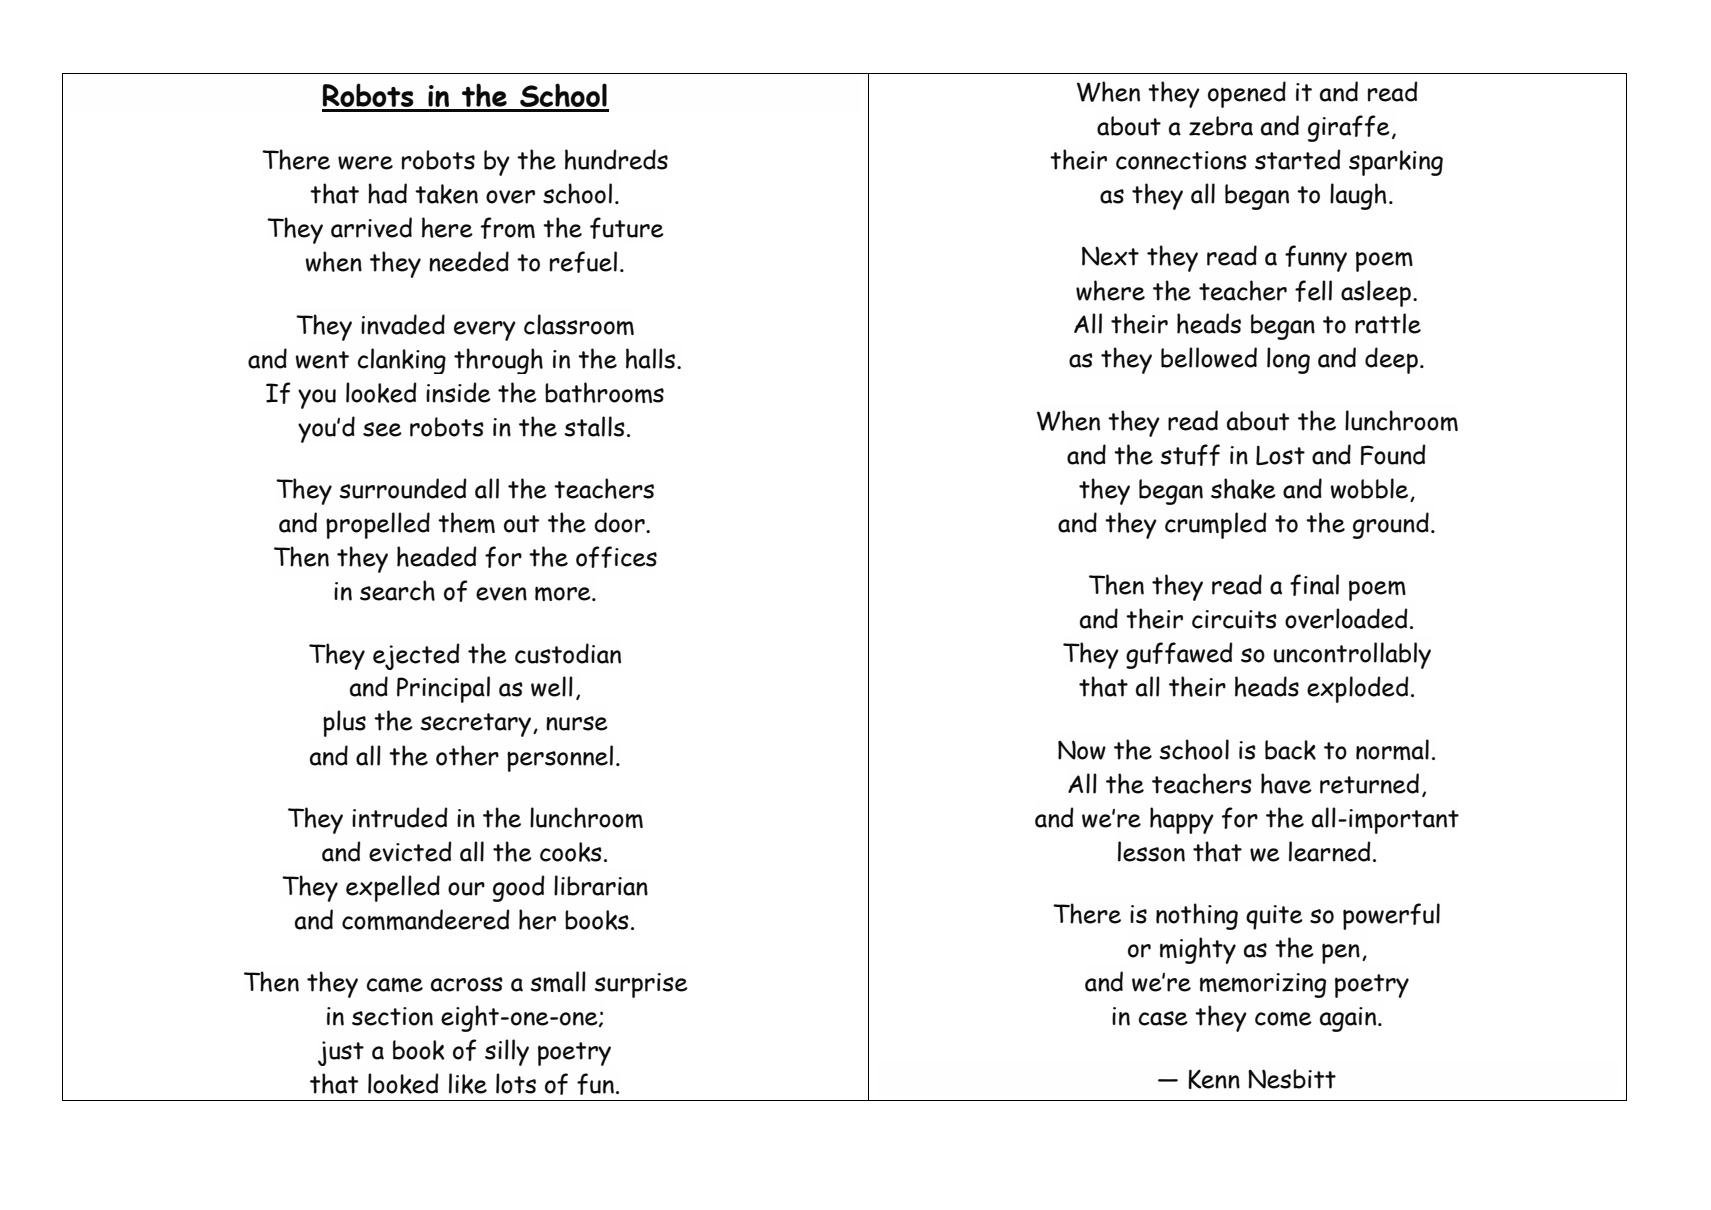 This screenshot has height=1210, width=1711. What do you see at coordinates (365, 163) in the screenshot?
I see `were` at bounding box center [365, 163].
